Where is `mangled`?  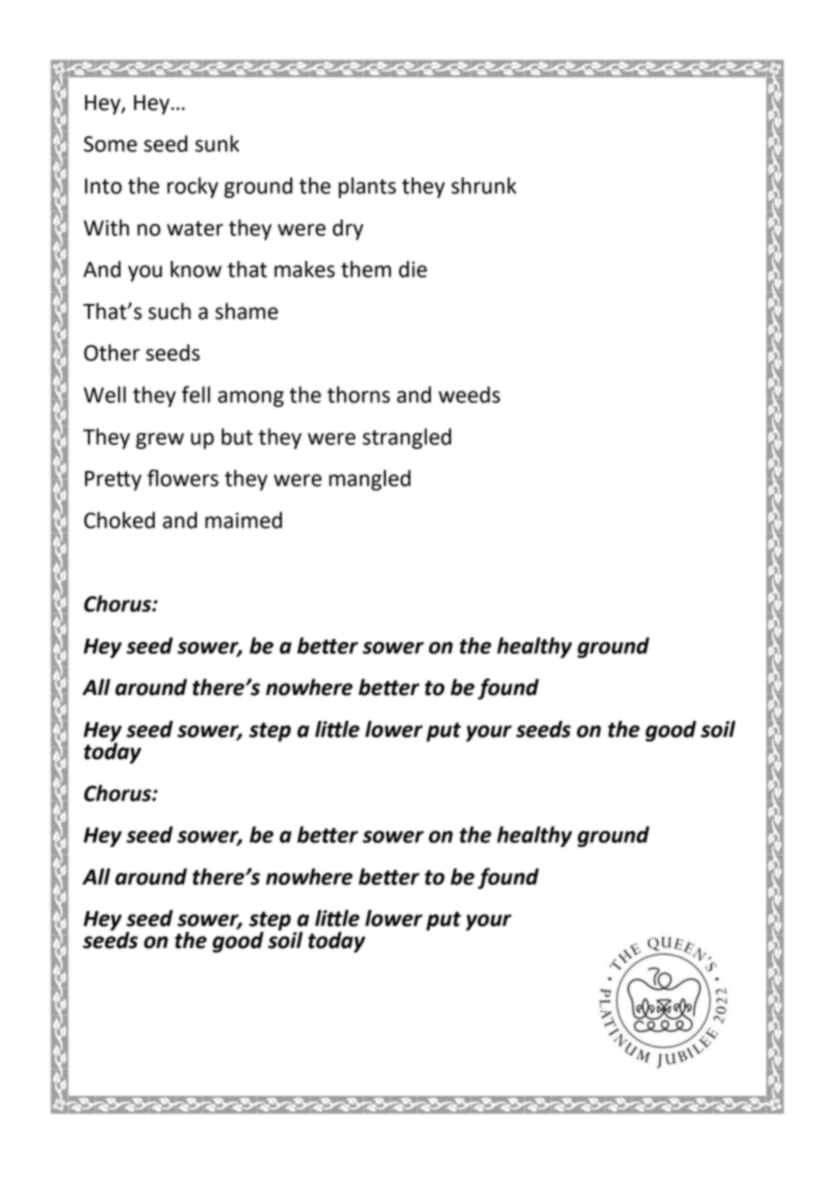
mangled is located at coordinates (370, 480).
